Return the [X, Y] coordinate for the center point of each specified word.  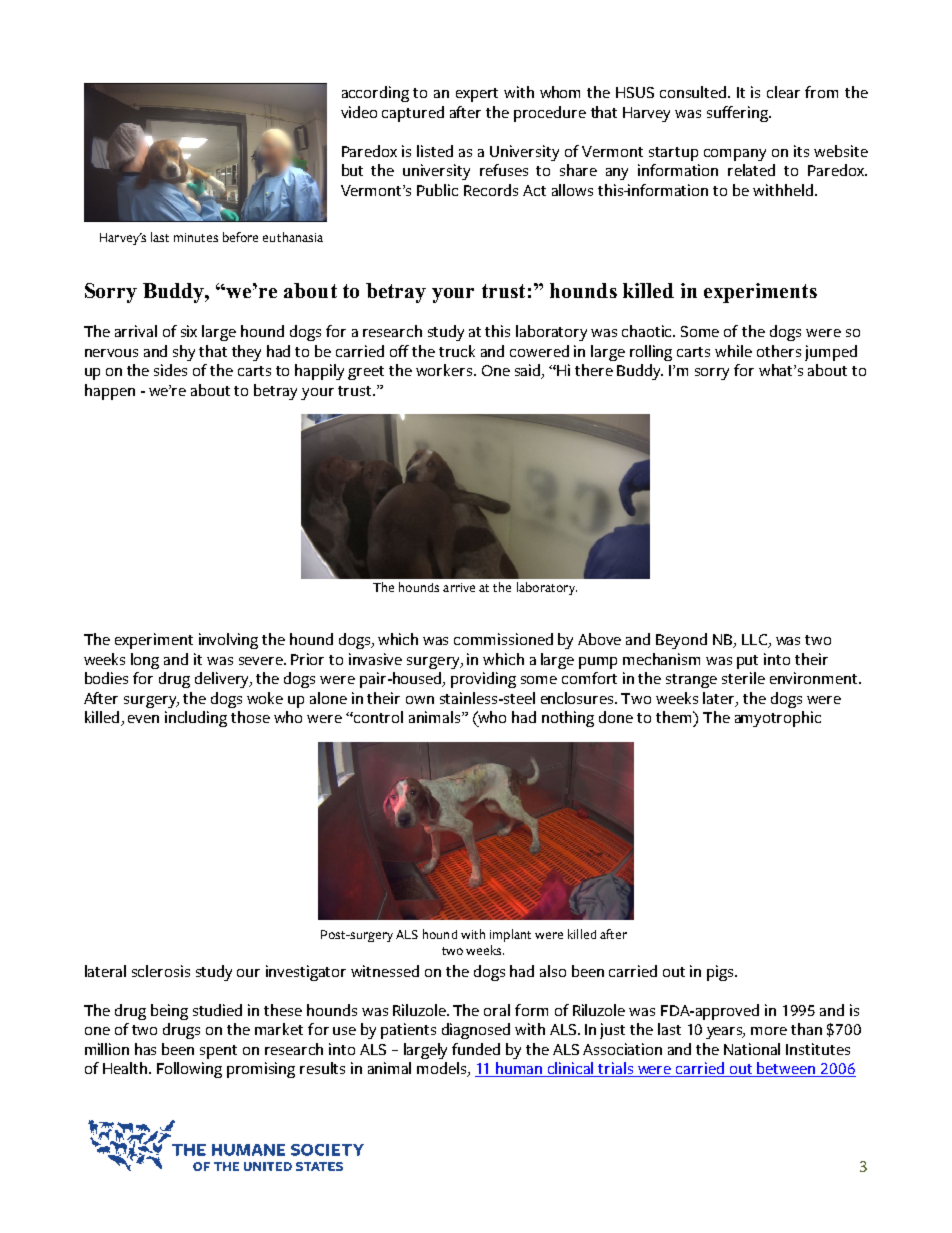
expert [477, 95]
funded [476, 1049]
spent [218, 1052]
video [359, 112]
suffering [738, 114]
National [752, 1049]
